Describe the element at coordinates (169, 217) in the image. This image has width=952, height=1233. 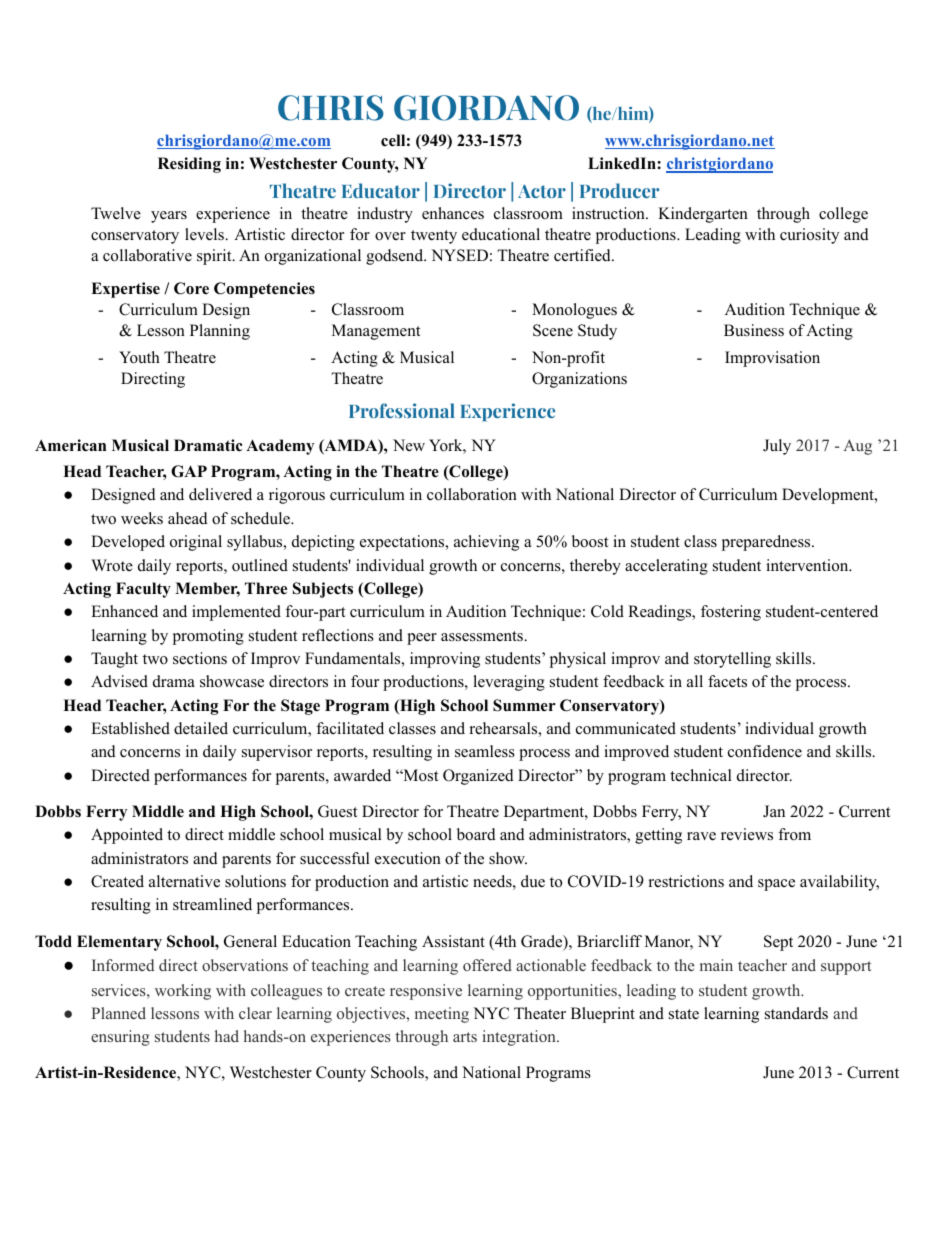
I see `years` at that location.
